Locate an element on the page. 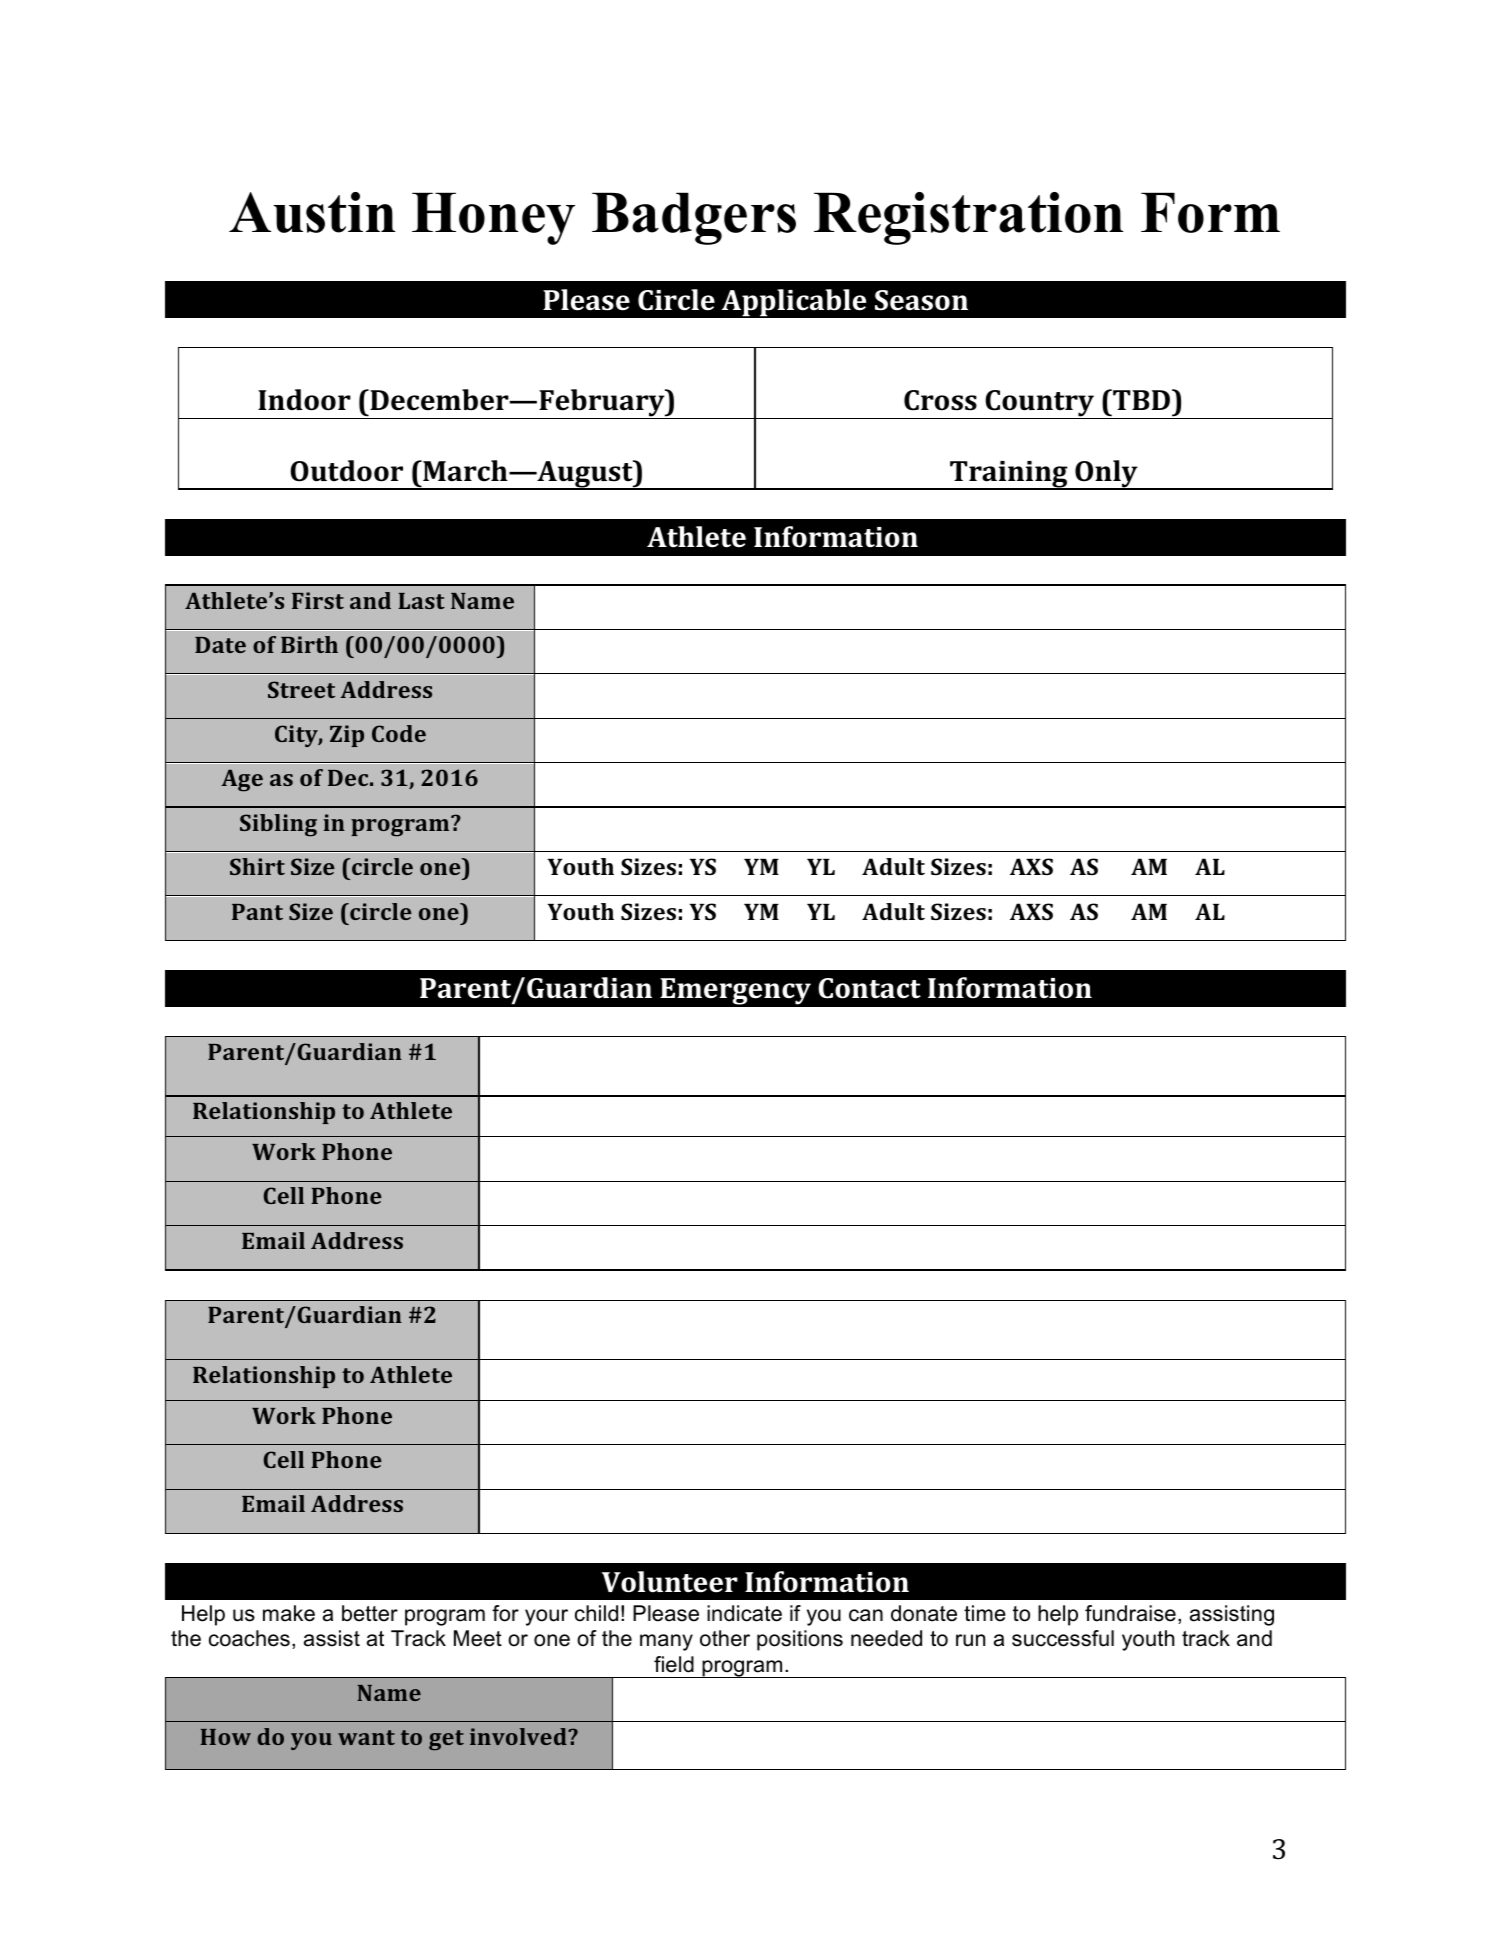 The image size is (1510, 1954). want is located at coordinates (366, 1737).
